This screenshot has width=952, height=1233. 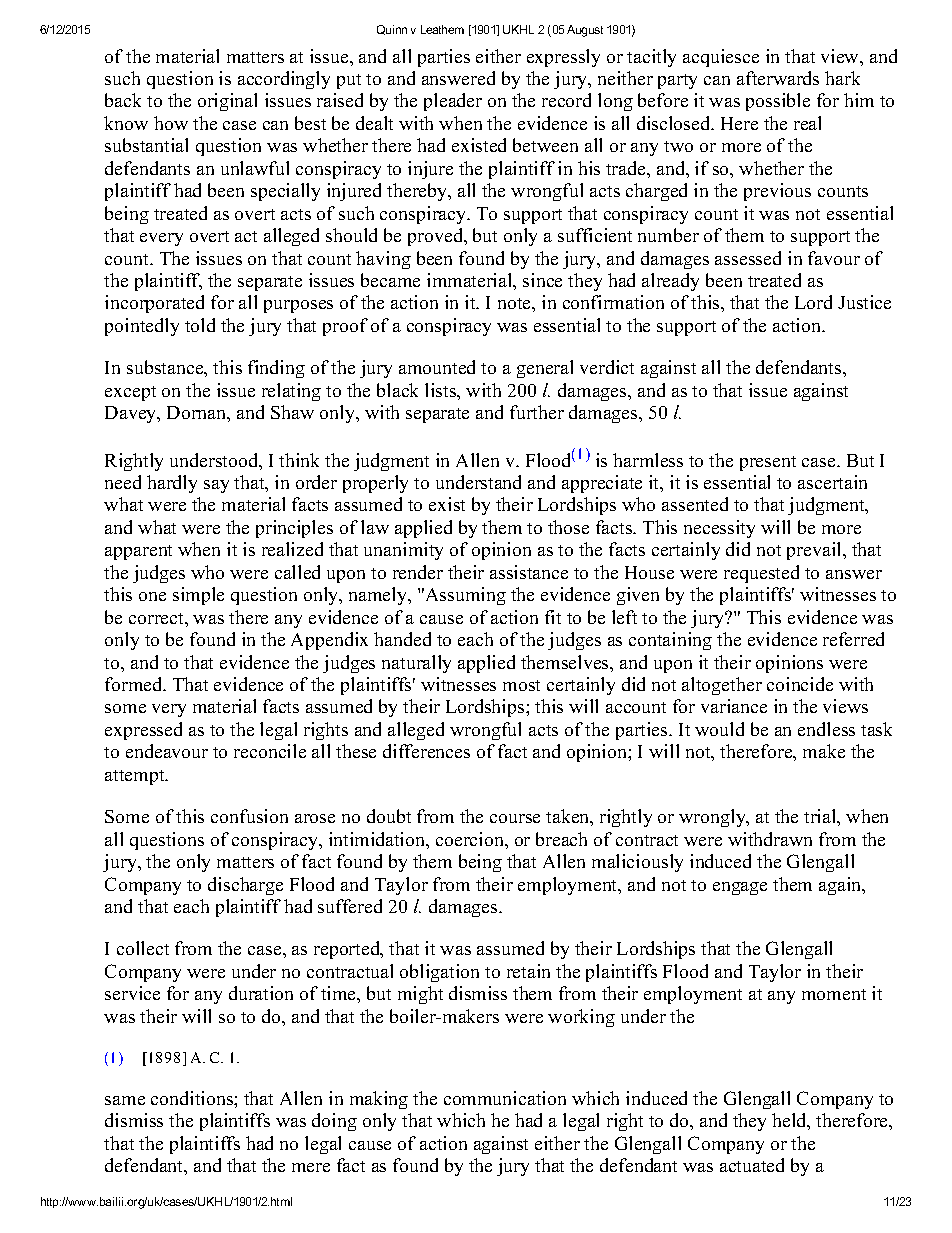 What do you see at coordinates (198, 596) in the screenshot?
I see `simple` at bounding box center [198, 596].
